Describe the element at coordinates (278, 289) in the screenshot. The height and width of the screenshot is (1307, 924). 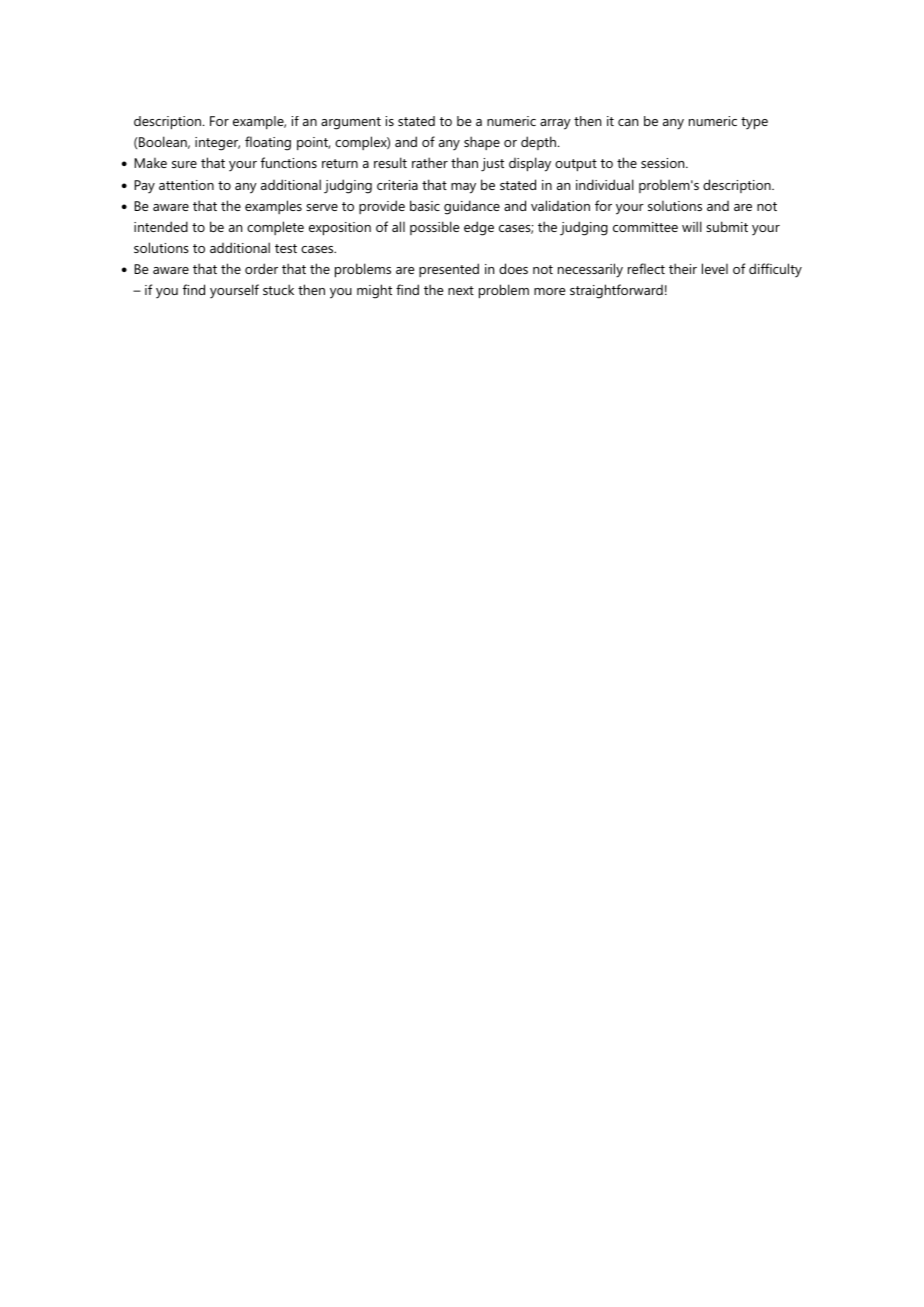
I see `stuck` at that location.
